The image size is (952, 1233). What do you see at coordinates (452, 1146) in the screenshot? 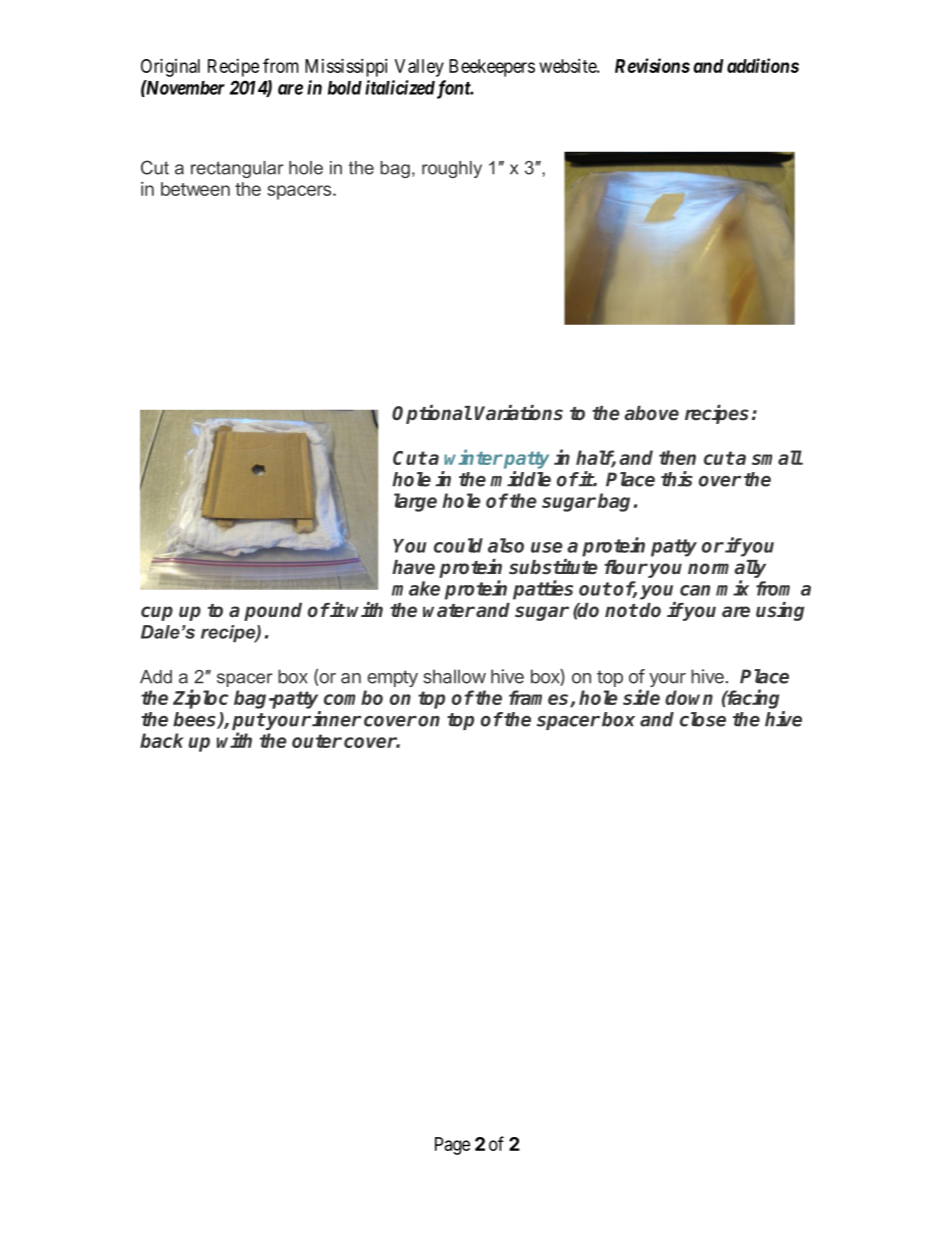
I see `Page` at bounding box center [452, 1146].
